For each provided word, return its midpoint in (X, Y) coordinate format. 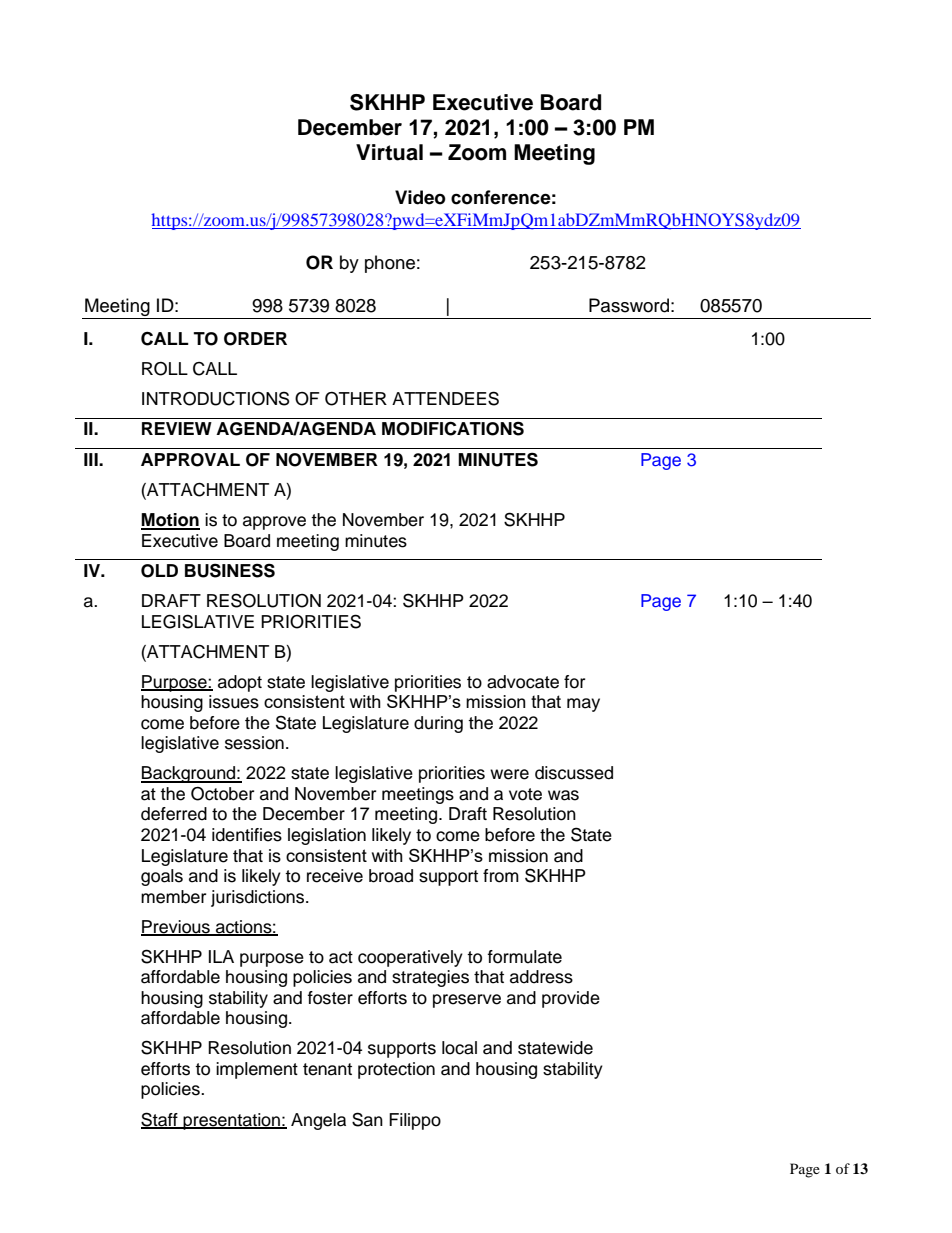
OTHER (356, 399)
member (173, 897)
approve (274, 523)
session (254, 743)
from (501, 876)
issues (234, 702)
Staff (160, 1120)
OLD (159, 571)
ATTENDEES (445, 398)
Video (420, 197)
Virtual (389, 152)
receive (335, 876)
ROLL (165, 369)
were (509, 774)
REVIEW (177, 428)
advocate (523, 682)
